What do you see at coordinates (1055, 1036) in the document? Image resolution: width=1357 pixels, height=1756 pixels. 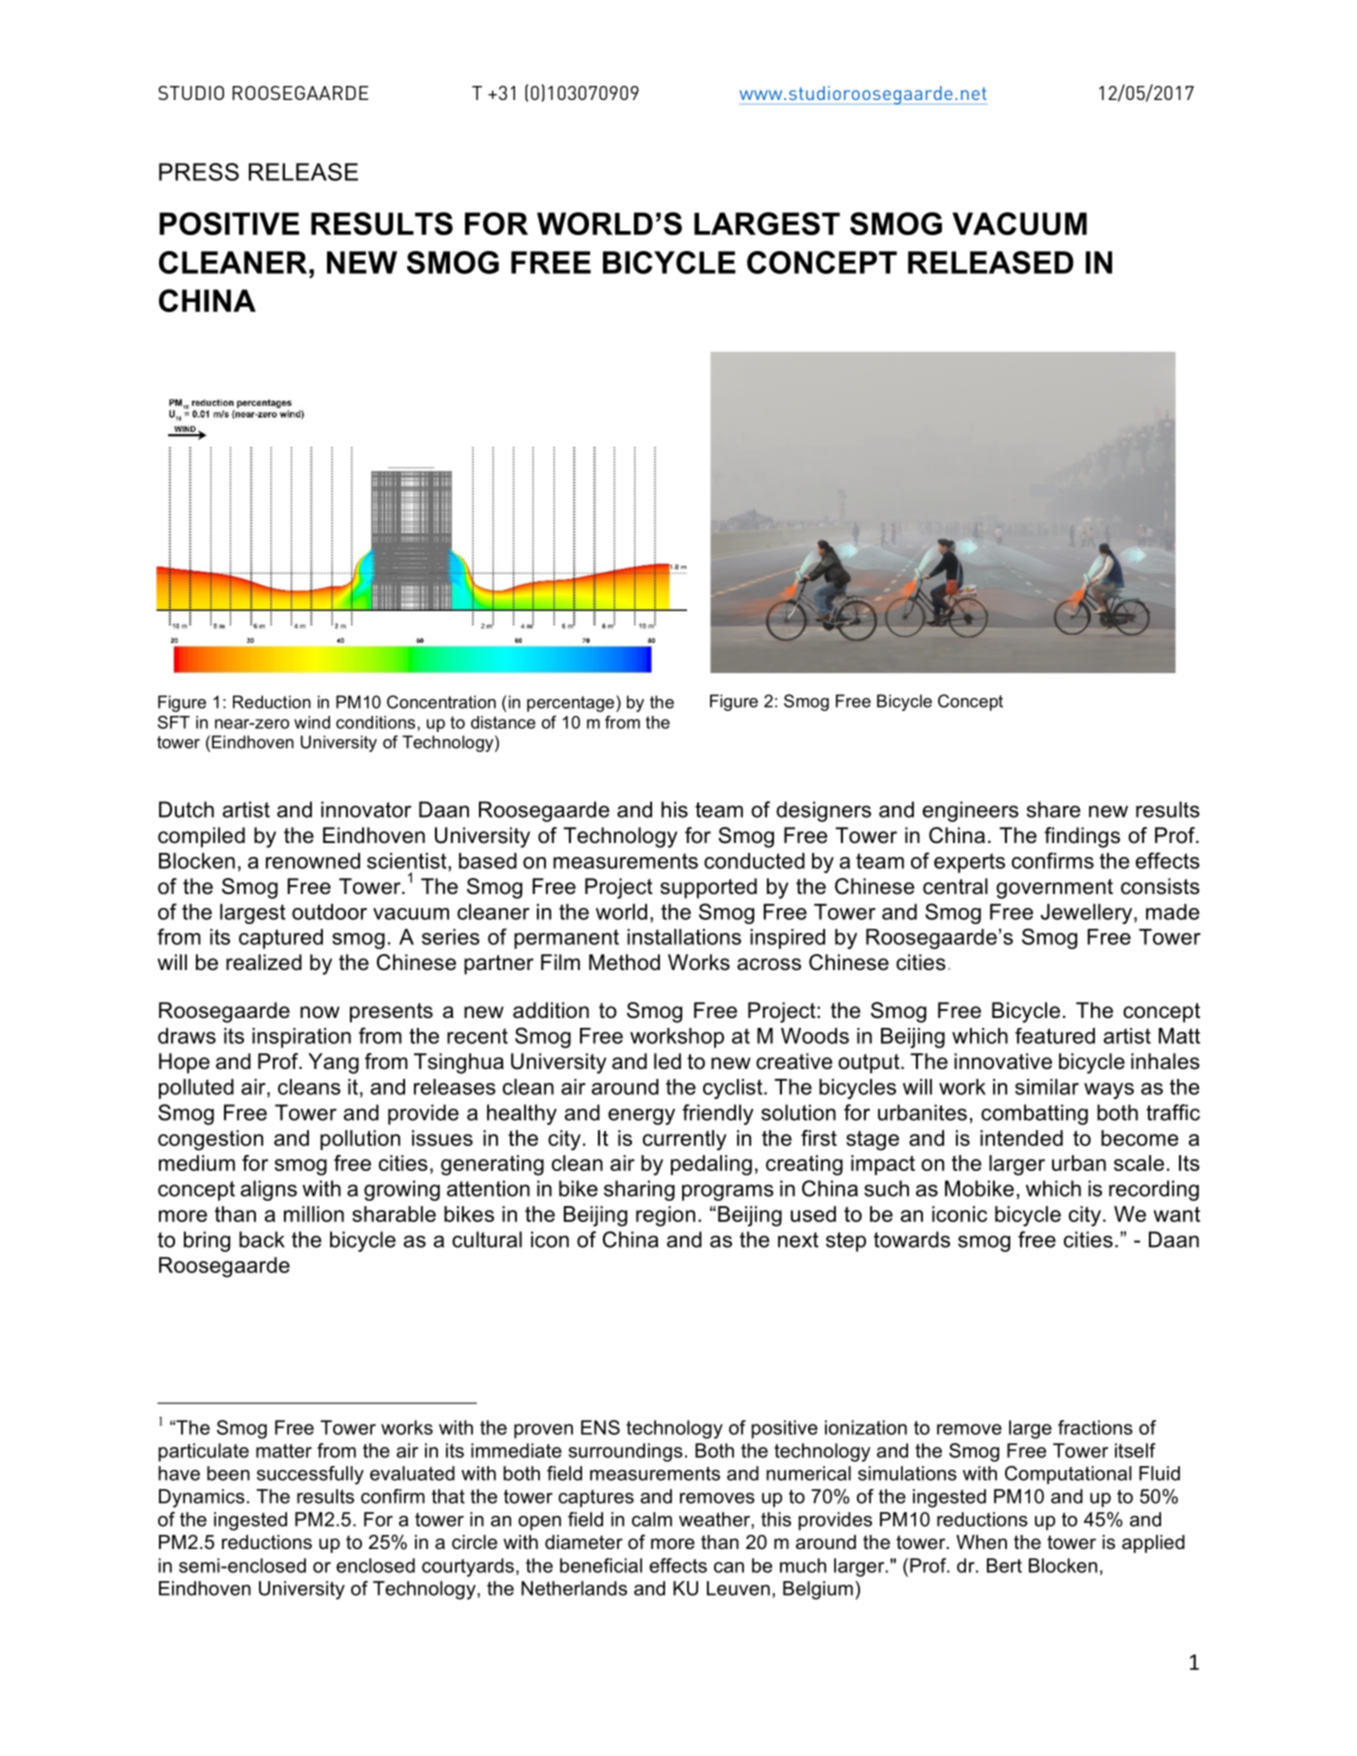 I see `featured` at bounding box center [1055, 1036].
